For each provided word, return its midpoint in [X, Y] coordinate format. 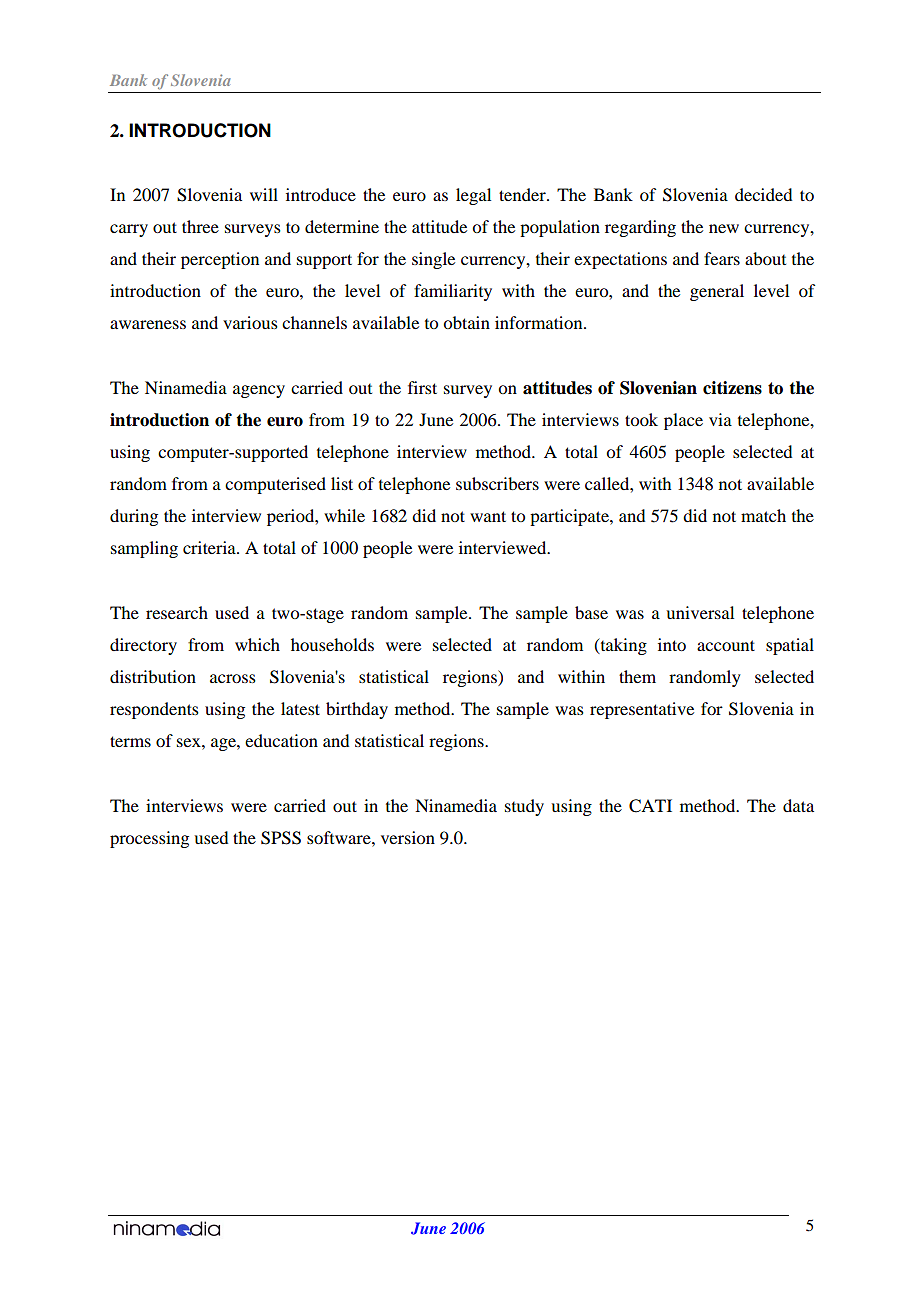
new [724, 228]
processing [149, 839]
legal [473, 196]
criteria [210, 547]
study [524, 807]
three [200, 226]
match [763, 515]
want [488, 516]
